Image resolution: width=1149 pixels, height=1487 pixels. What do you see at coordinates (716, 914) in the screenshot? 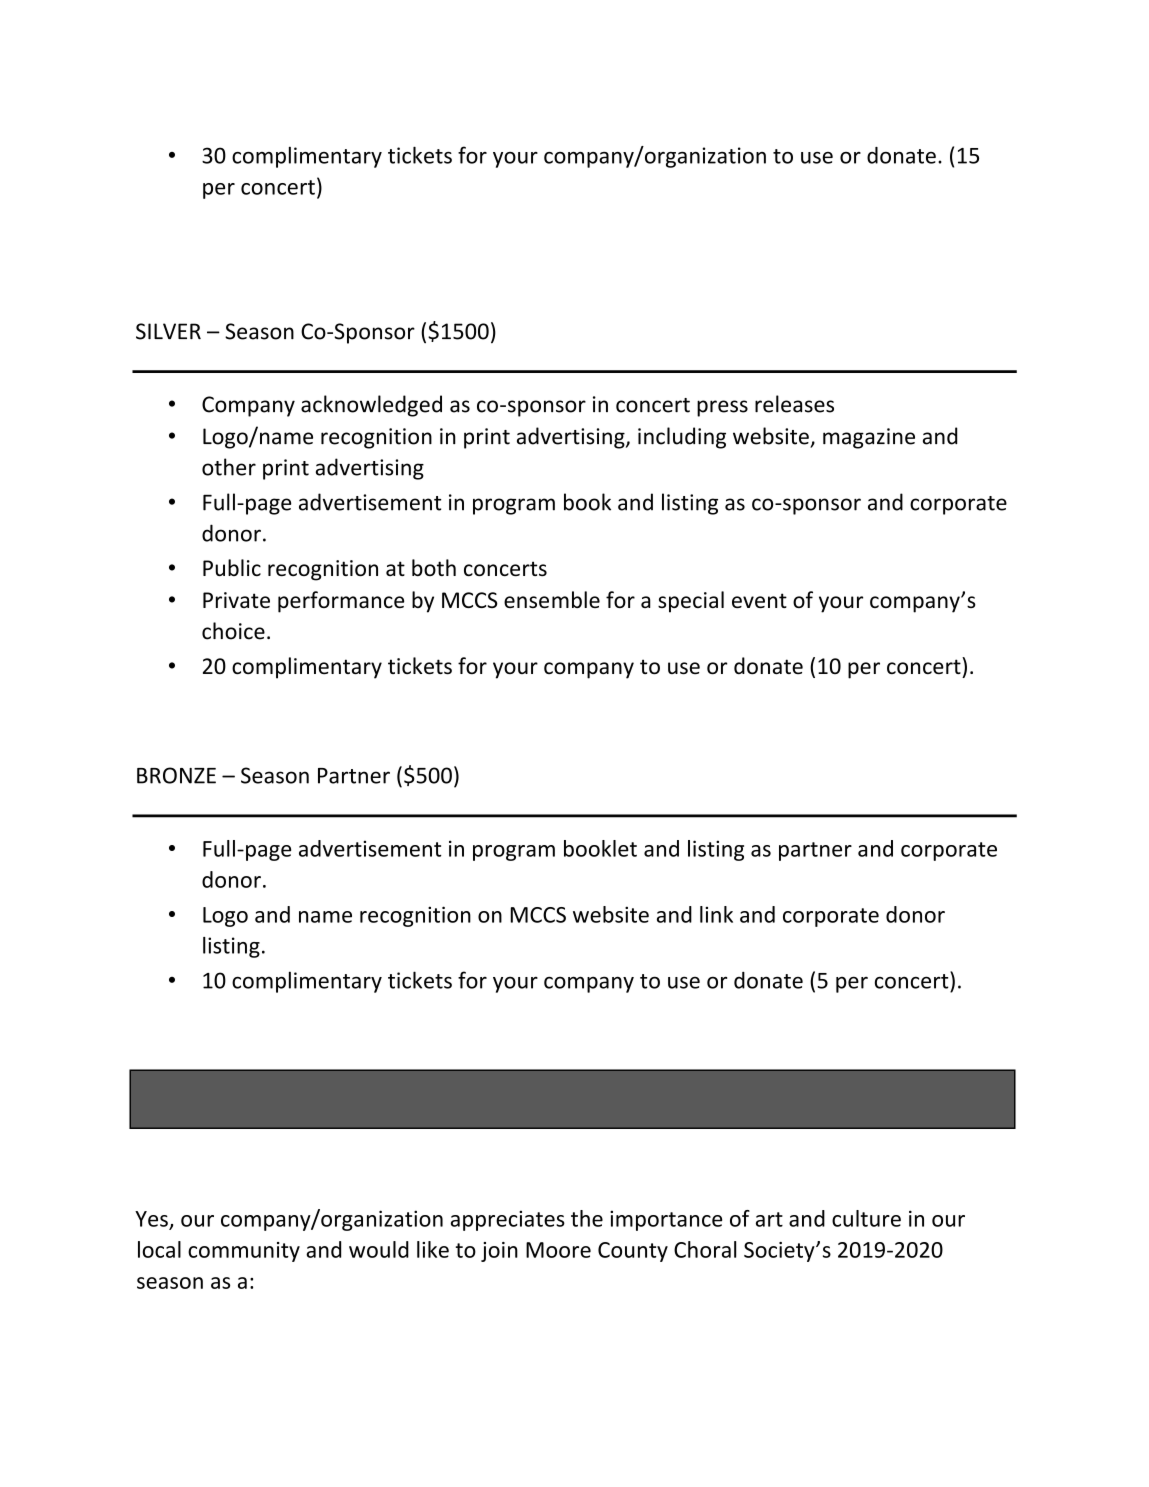
I see `link` at bounding box center [716, 914].
